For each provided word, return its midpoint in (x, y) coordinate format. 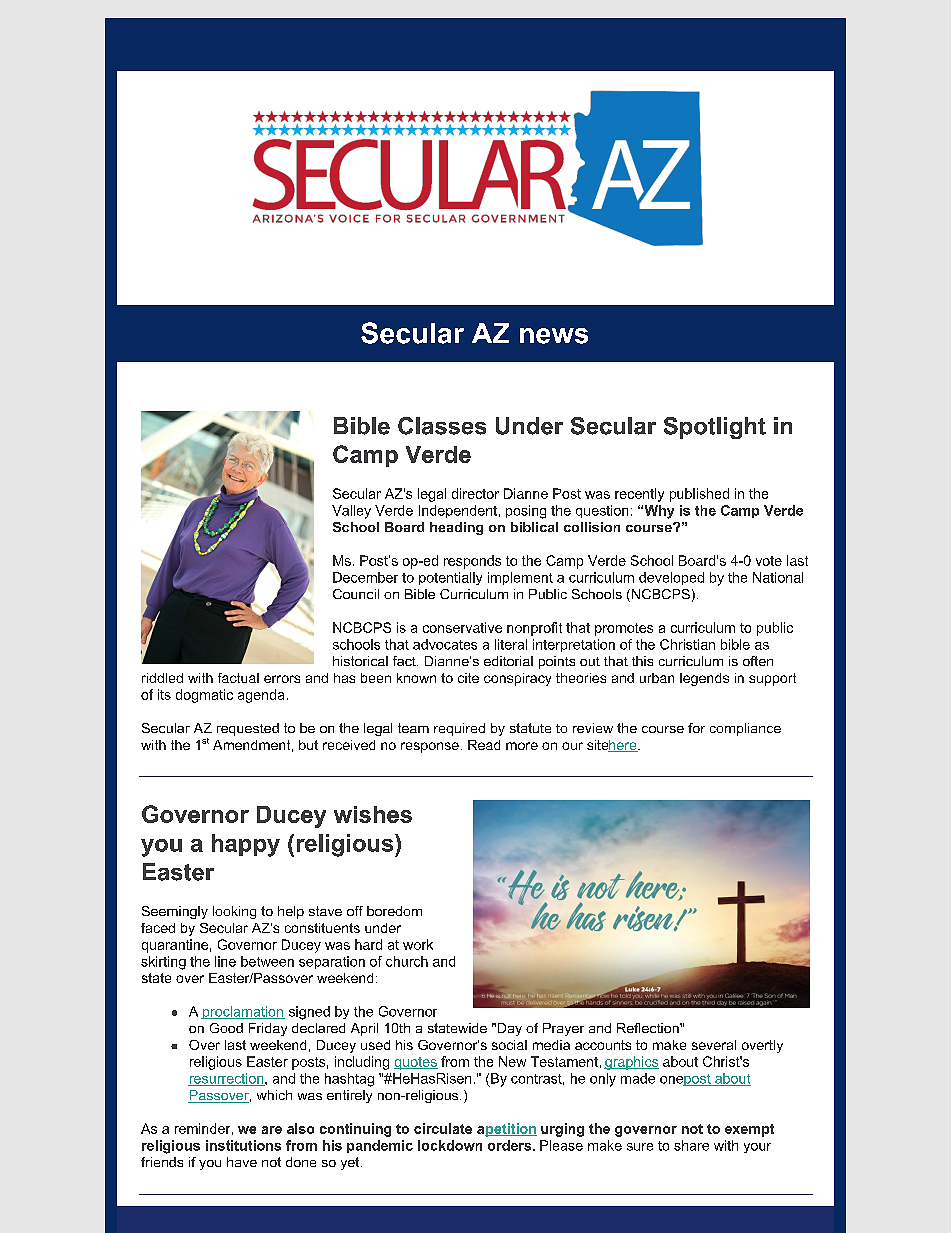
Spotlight (715, 428)
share (691, 1145)
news (554, 336)
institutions (243, 1145)
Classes (442, 426)
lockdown (450, 1145)
